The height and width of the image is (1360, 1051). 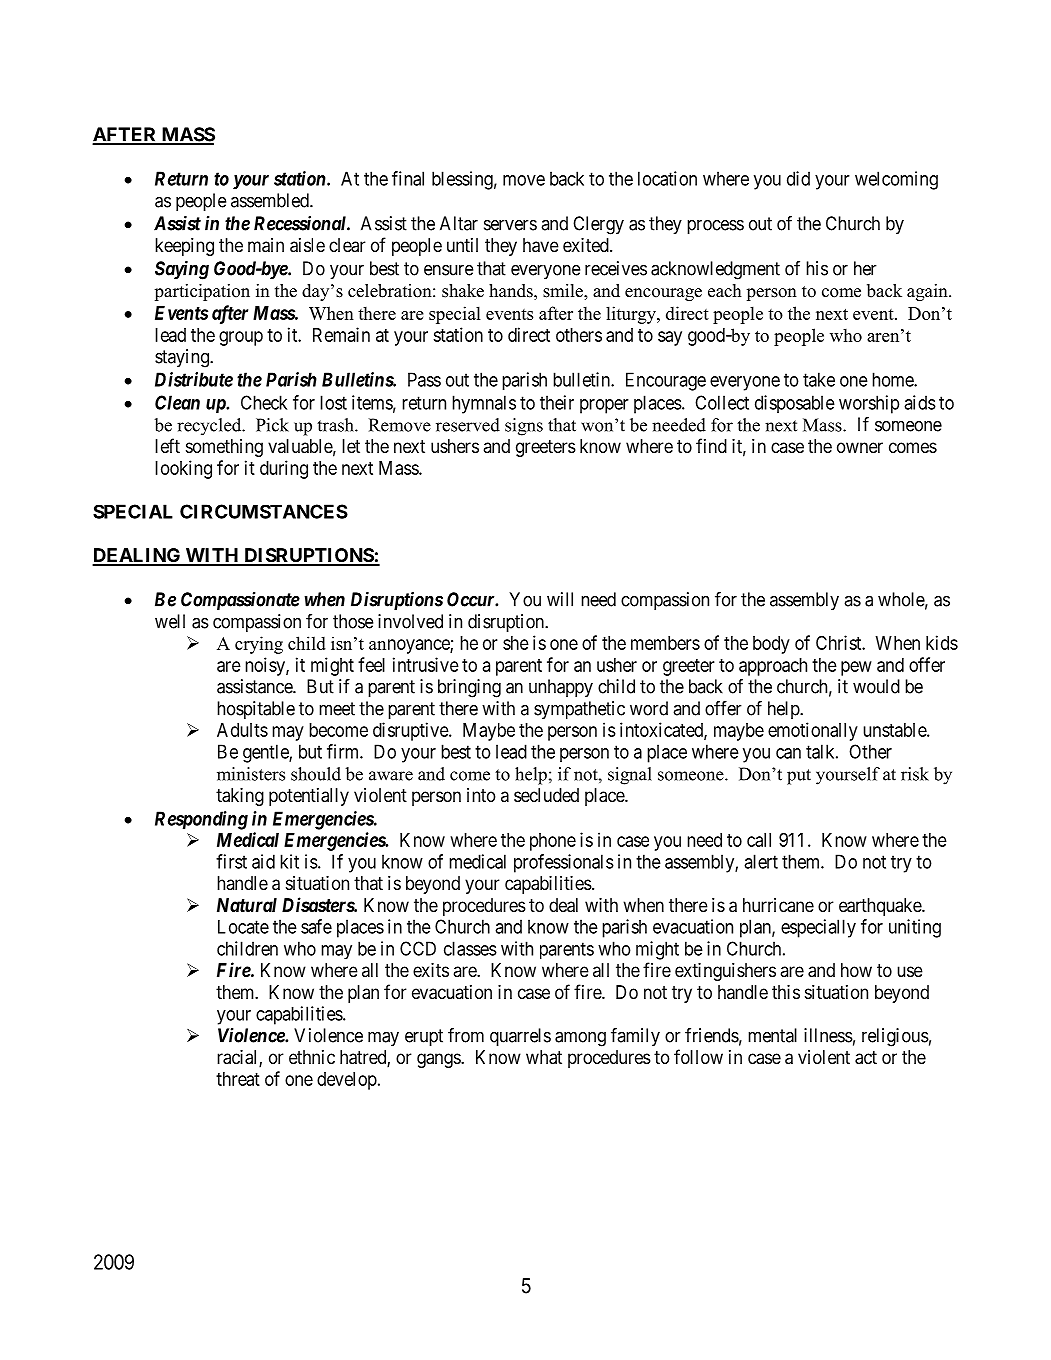 What do you see at coordinates (238, 1079) in the image?
I see `threat` at bounding box center [238, 1079].
